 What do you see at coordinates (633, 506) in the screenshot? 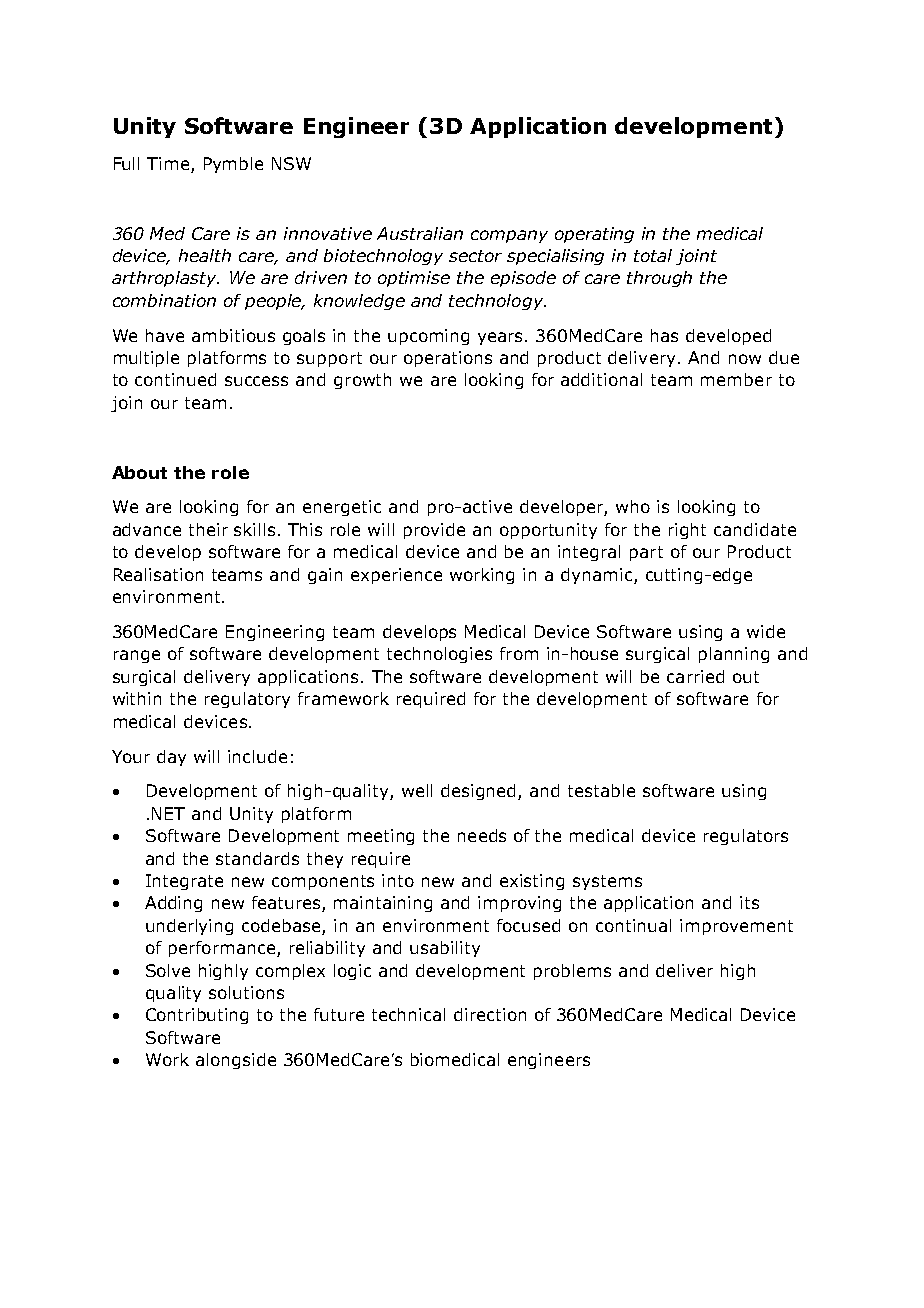
I see `who` at bounding box center [633, 506].
